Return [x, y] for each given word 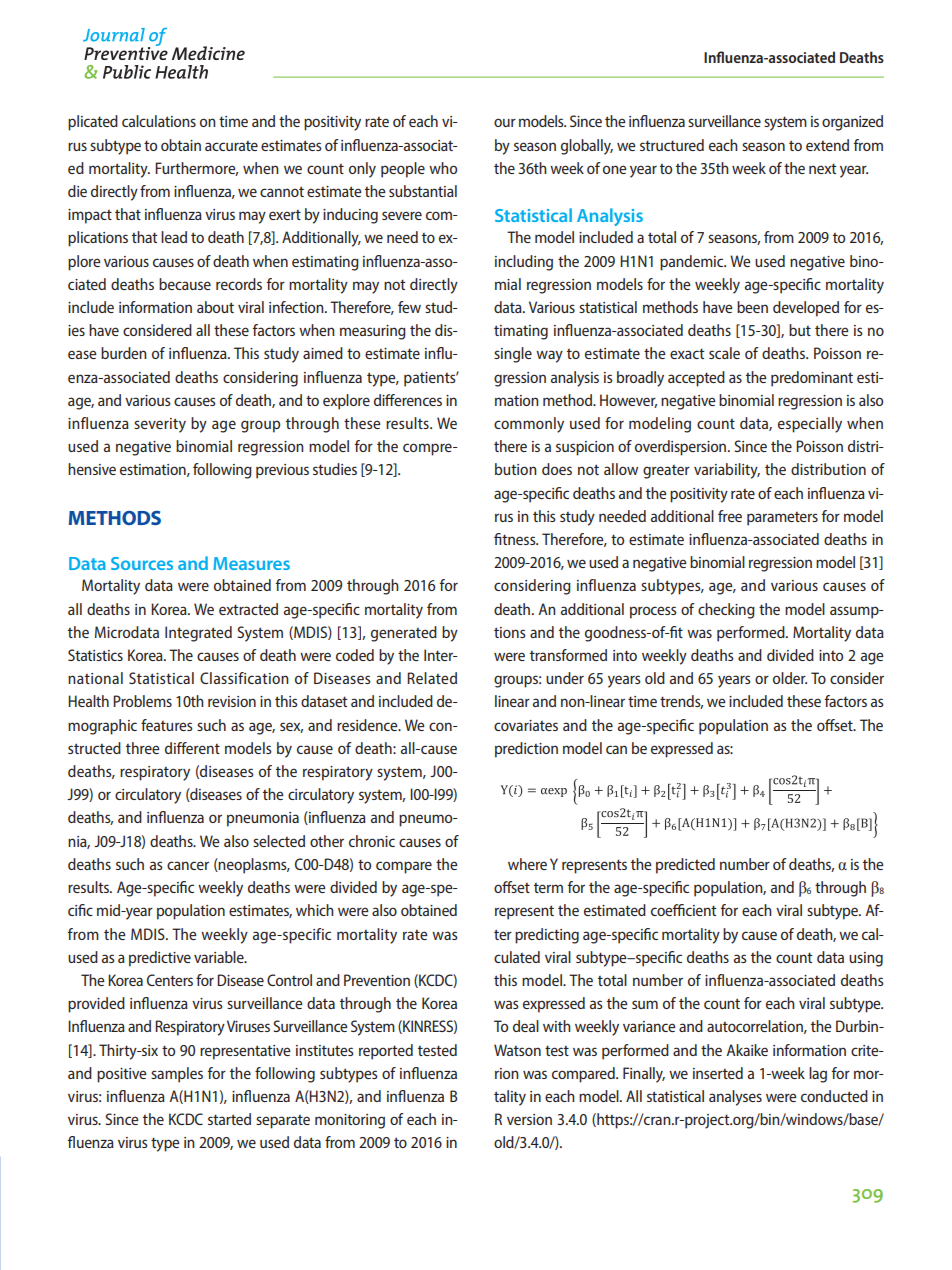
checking [726, 611]
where [527, 864]
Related [432, 678]
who [443, 168]
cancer [188, 865]
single [513, 355]
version [529, 1119]
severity [160, 425]
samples [177, 1075]
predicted [685, 866]
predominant [812, 379]
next [823, 168]
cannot [282, 191]
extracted [248, 609]
